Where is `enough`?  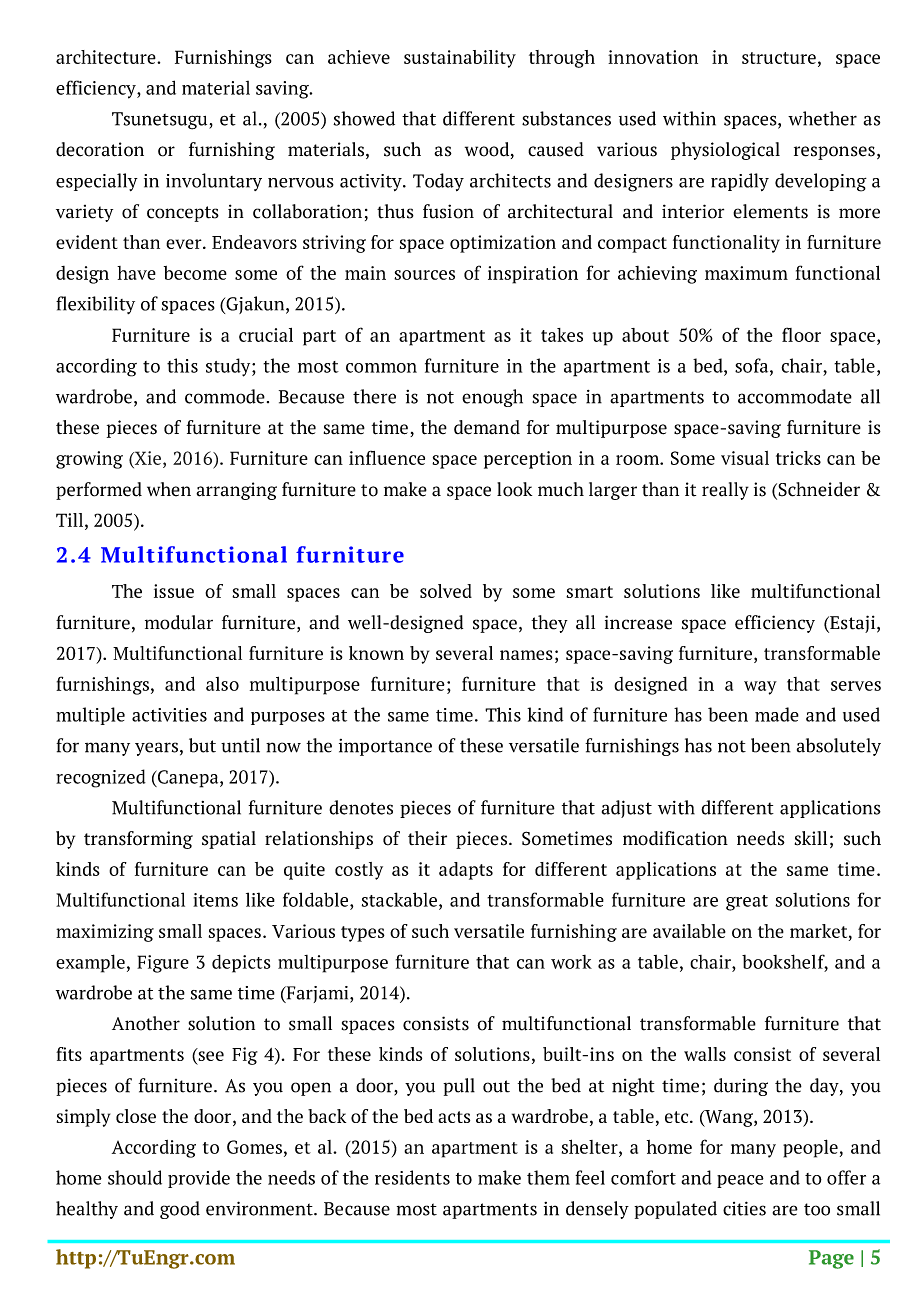
enough is located at coordinates (492, 398).
